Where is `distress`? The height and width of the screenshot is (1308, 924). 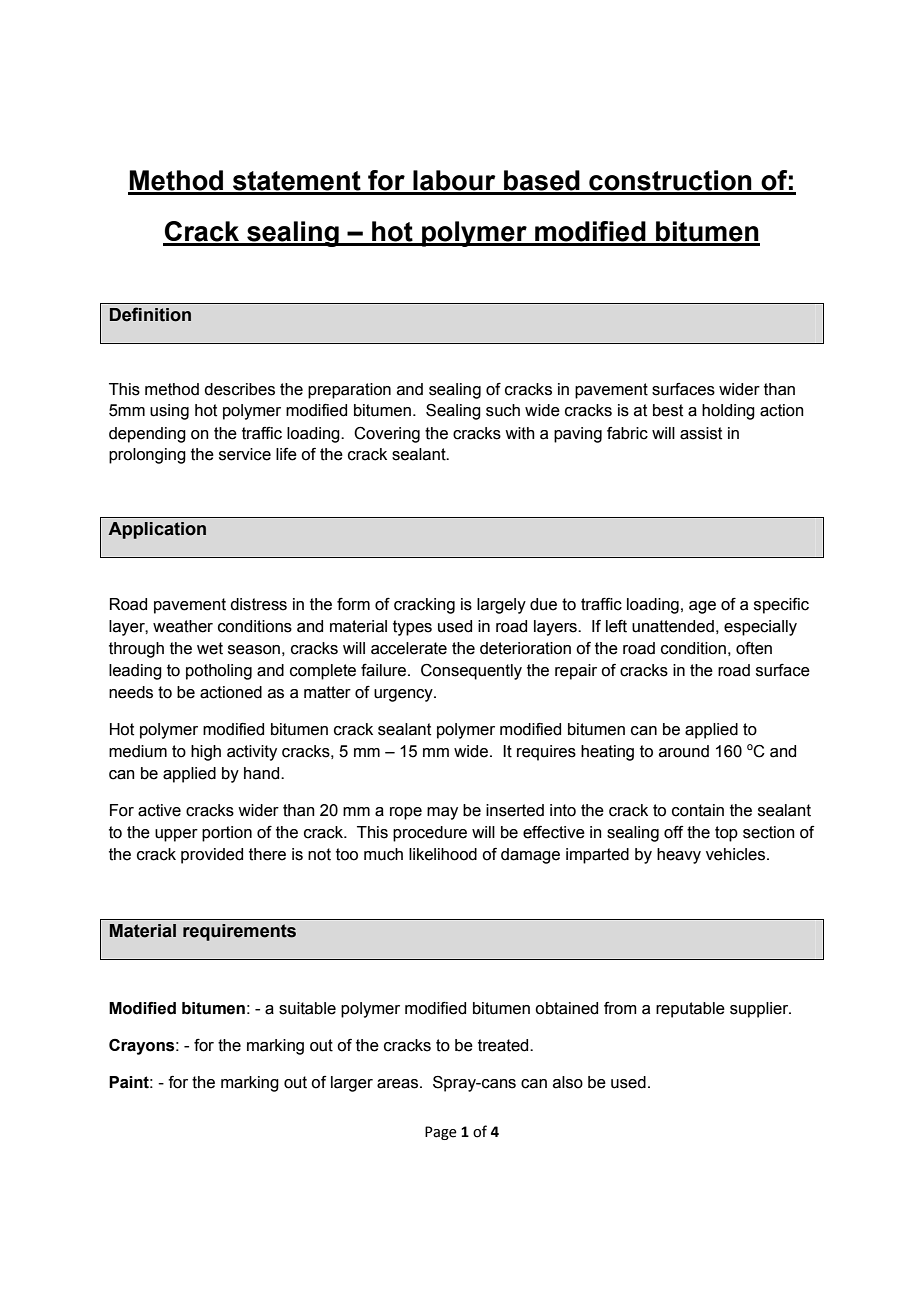
distress is located at coordinates (258, 604).
